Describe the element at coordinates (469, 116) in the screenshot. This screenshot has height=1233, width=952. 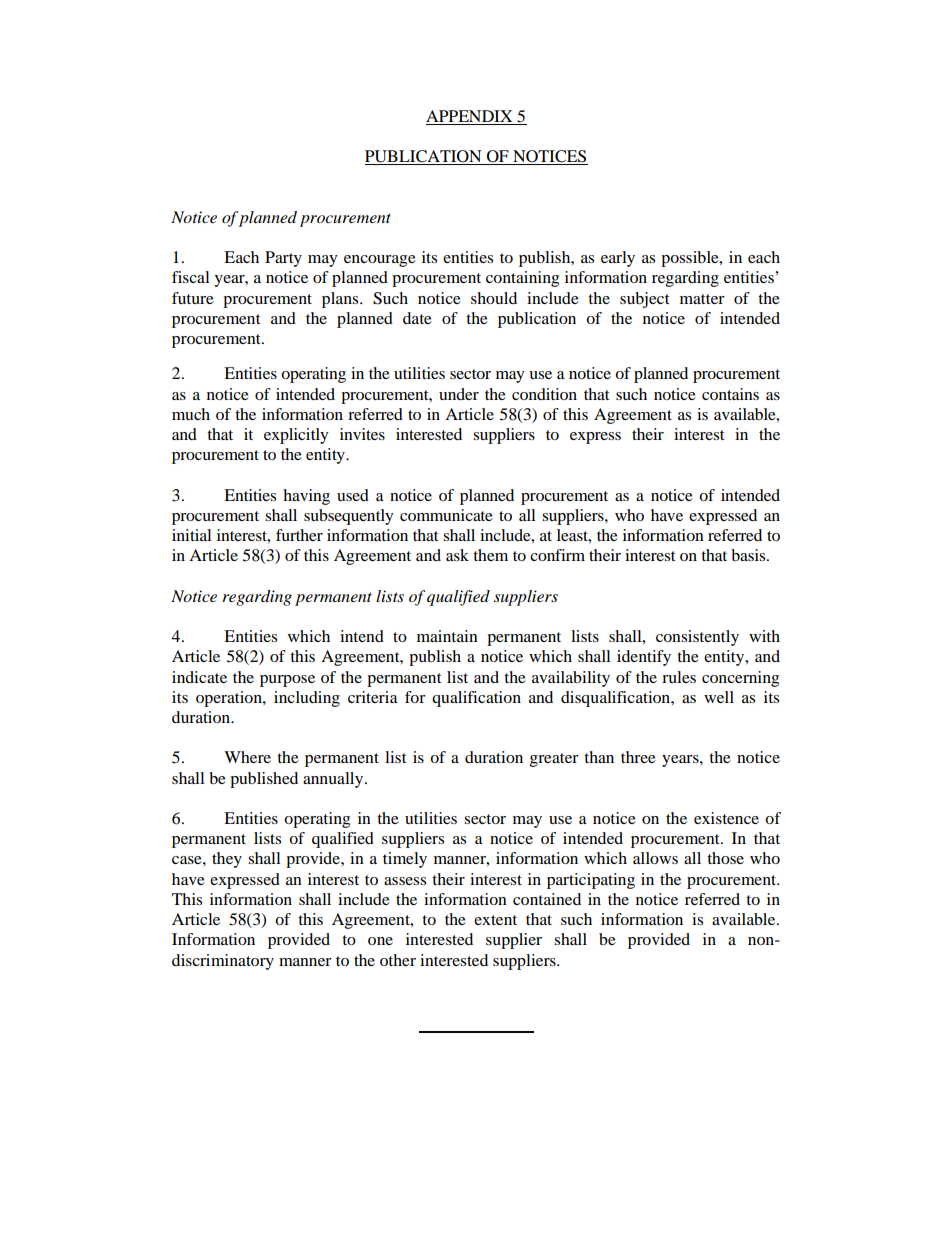
I see `APPENDIX` at that location.
